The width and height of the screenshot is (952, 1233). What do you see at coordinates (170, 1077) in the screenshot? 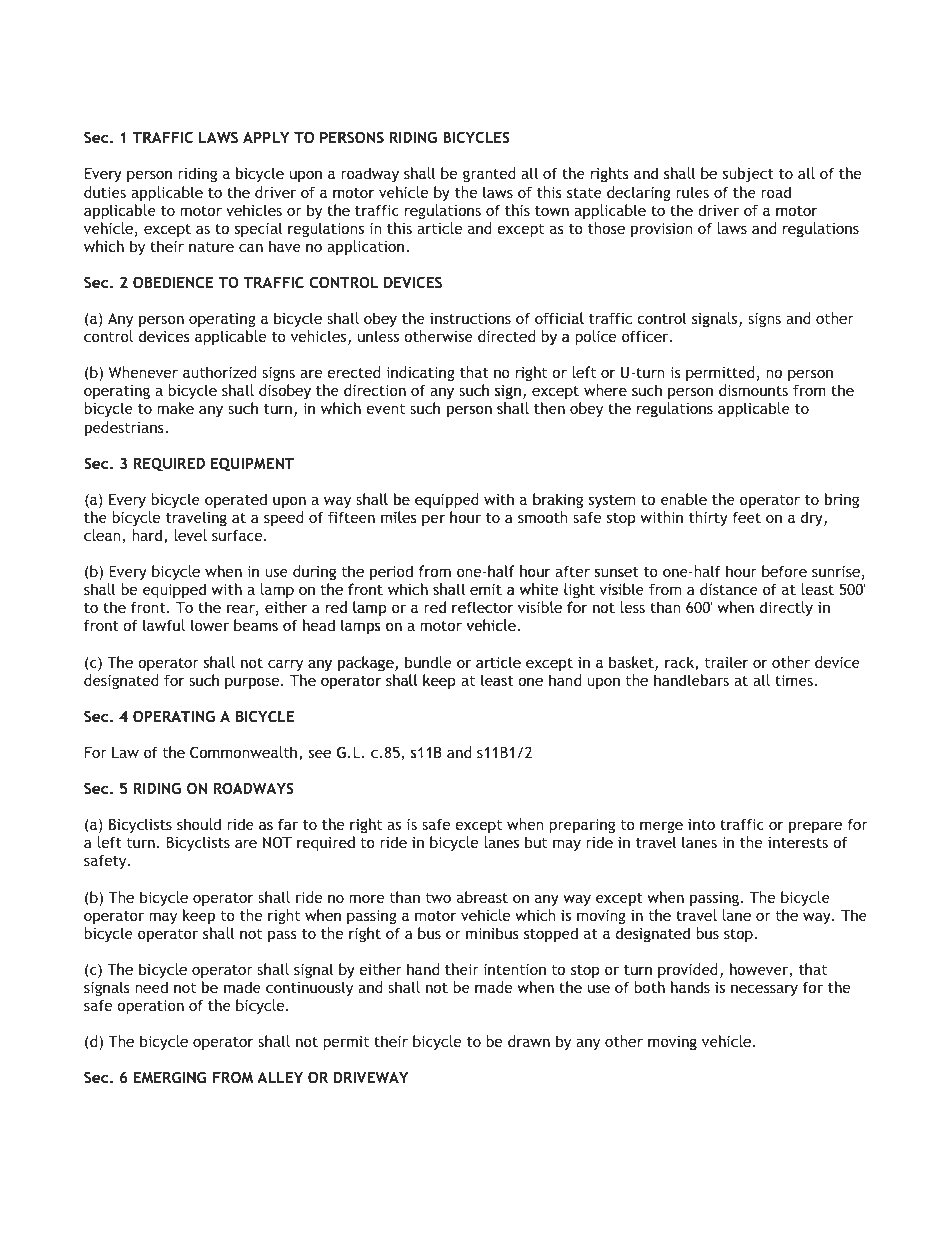
I see `EMERGING` at bounding box center [170, 1077].
